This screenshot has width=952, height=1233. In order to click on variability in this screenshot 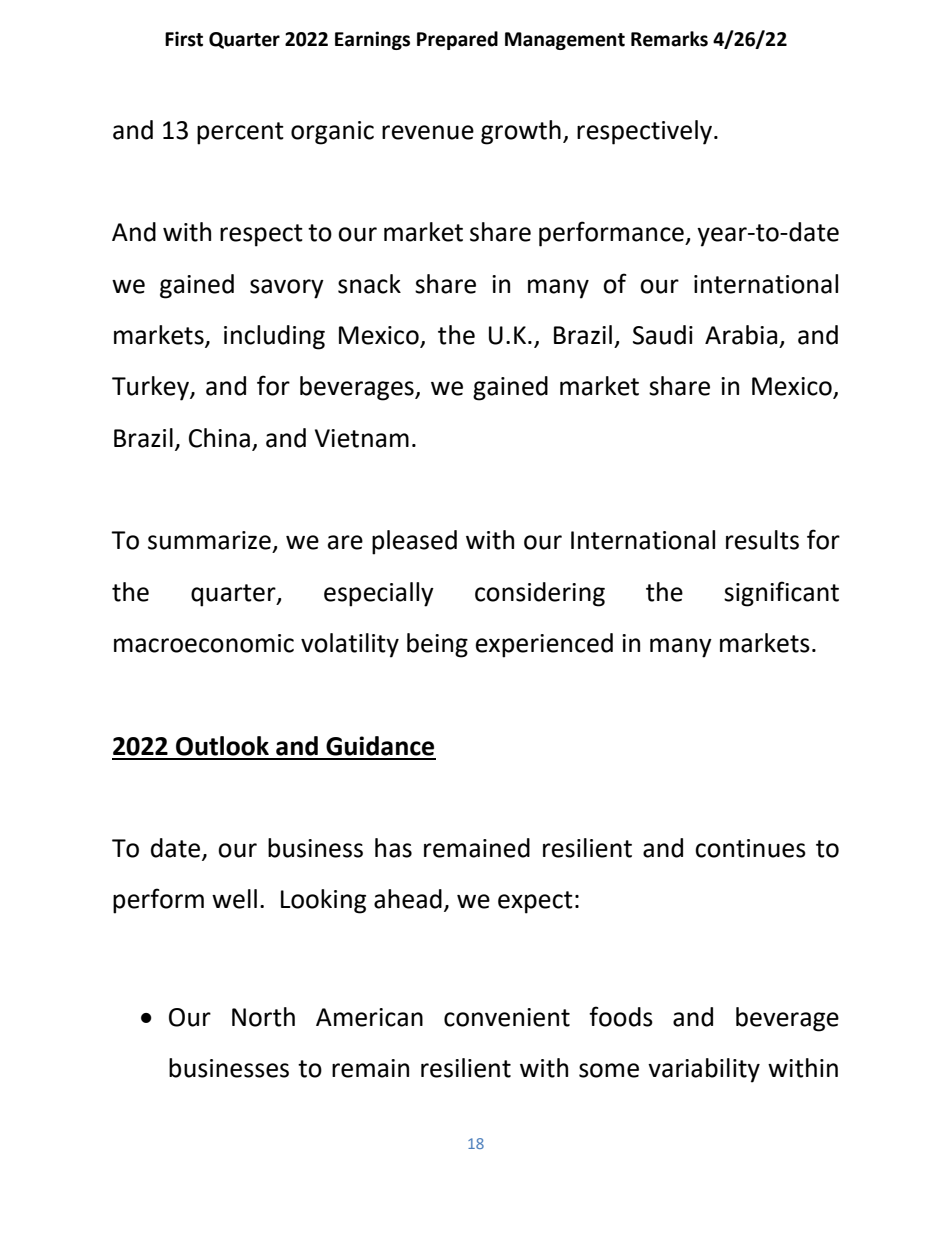, I will do `click(704, 1070)`.
